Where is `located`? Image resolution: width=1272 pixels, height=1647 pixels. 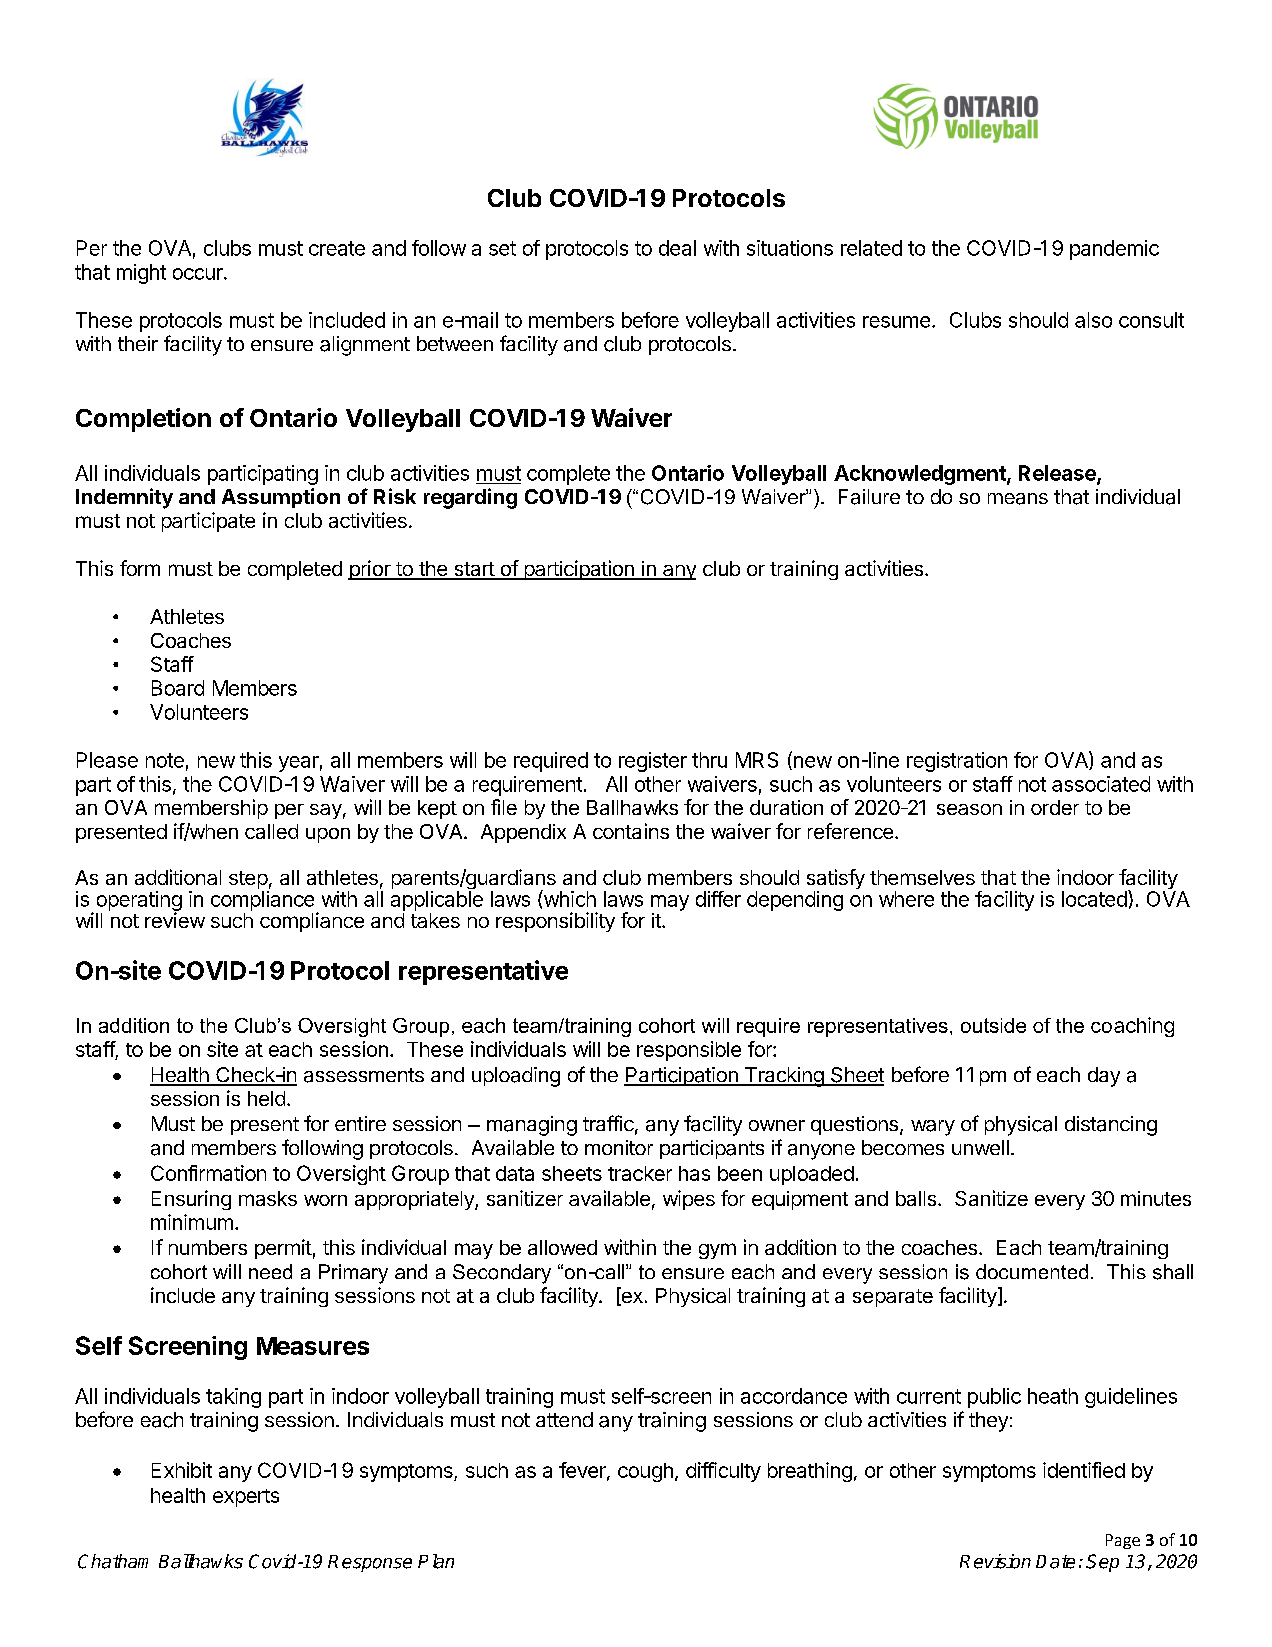 located is located at coordinates (1095, 898).
